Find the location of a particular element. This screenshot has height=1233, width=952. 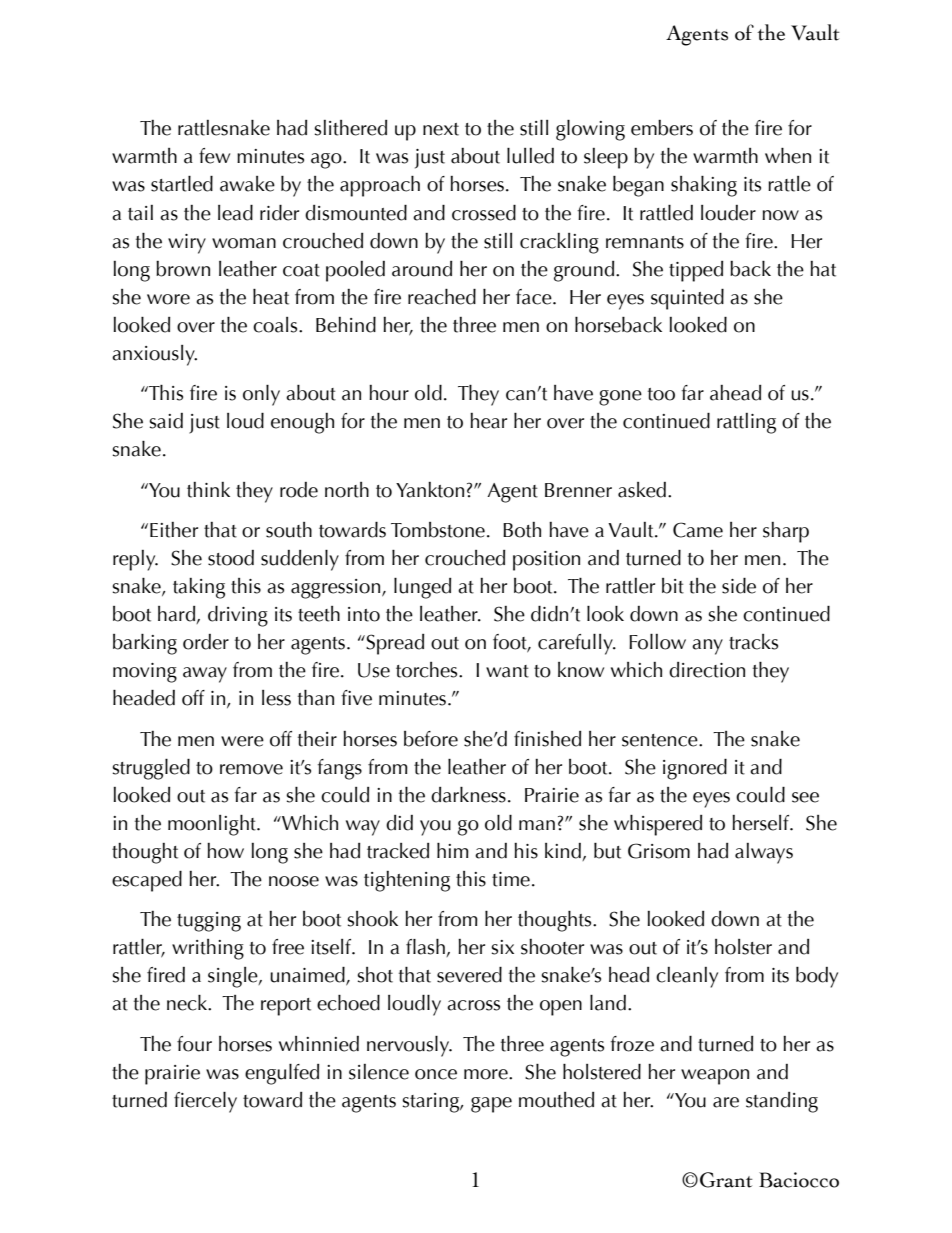

order is located at coordinates (206, 642).
